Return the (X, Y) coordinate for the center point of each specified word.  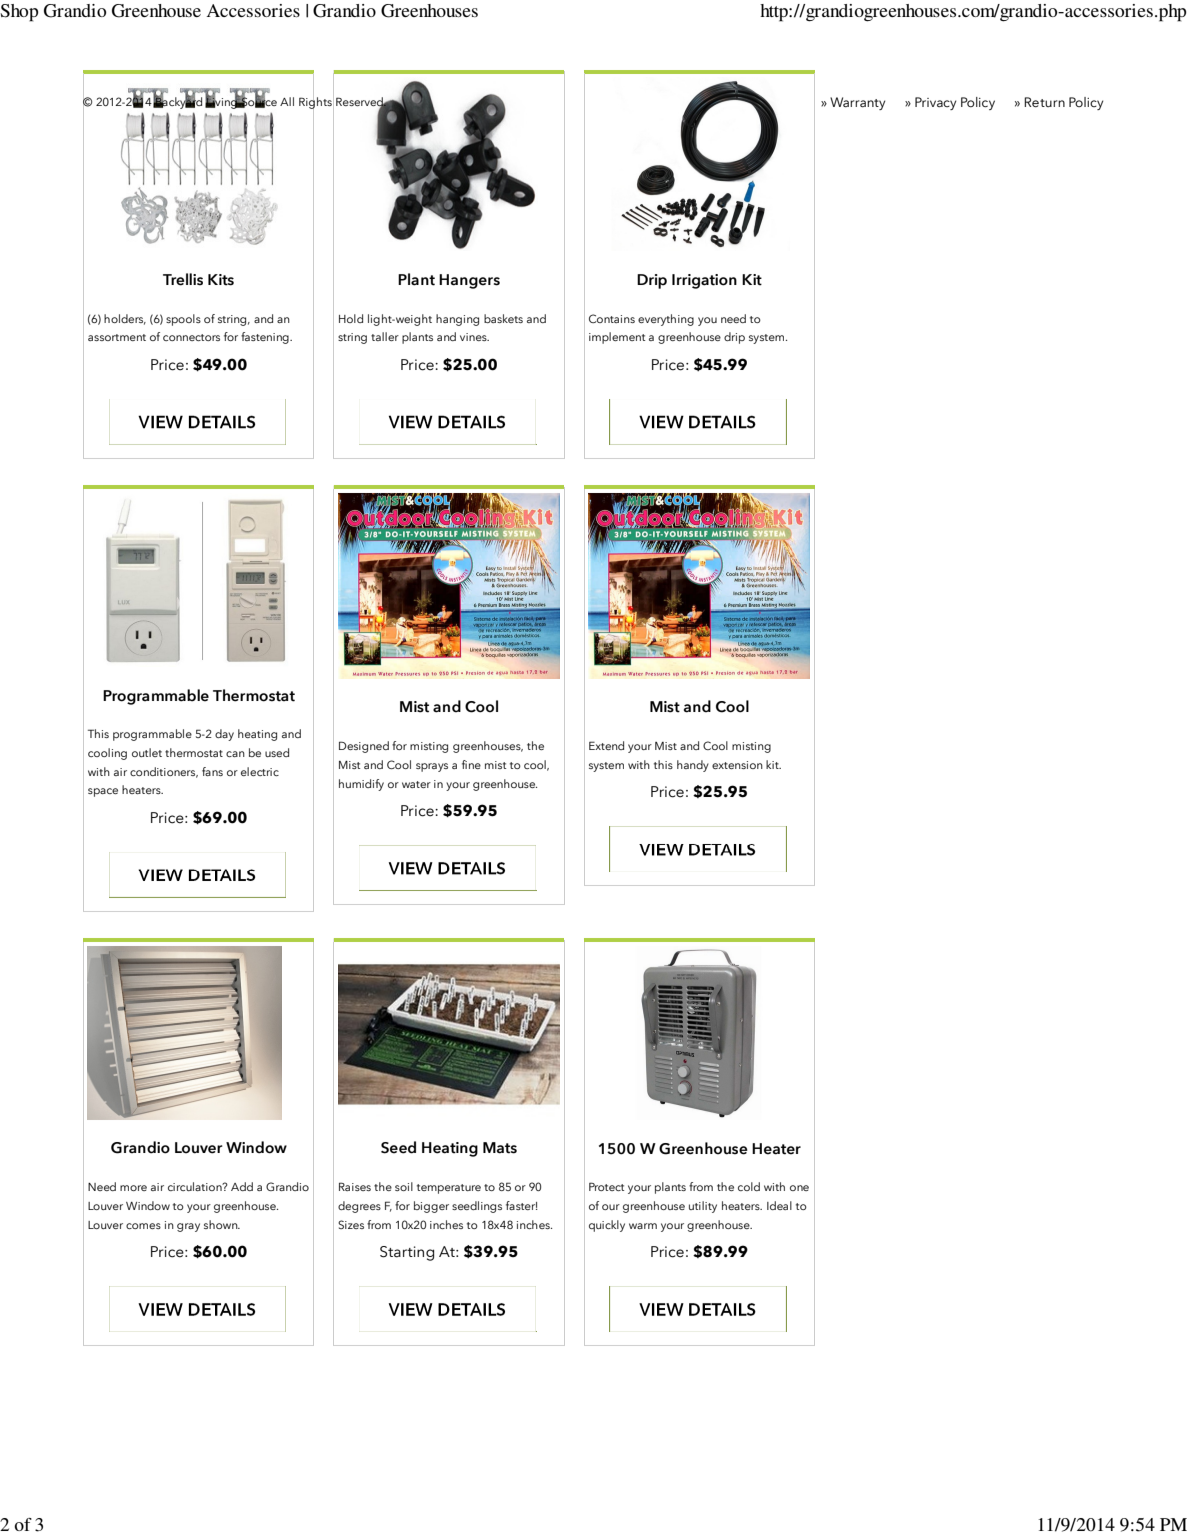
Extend (606, 745)
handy (693, 766)
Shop (19, 13)
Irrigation (704, 281)
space (103, 792)
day (224, 735)
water (416, 784)
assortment (117, 337)
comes (143, 1226)
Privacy (935, 103)
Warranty (857, 103)
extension (737, 765)
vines (474, 337)
